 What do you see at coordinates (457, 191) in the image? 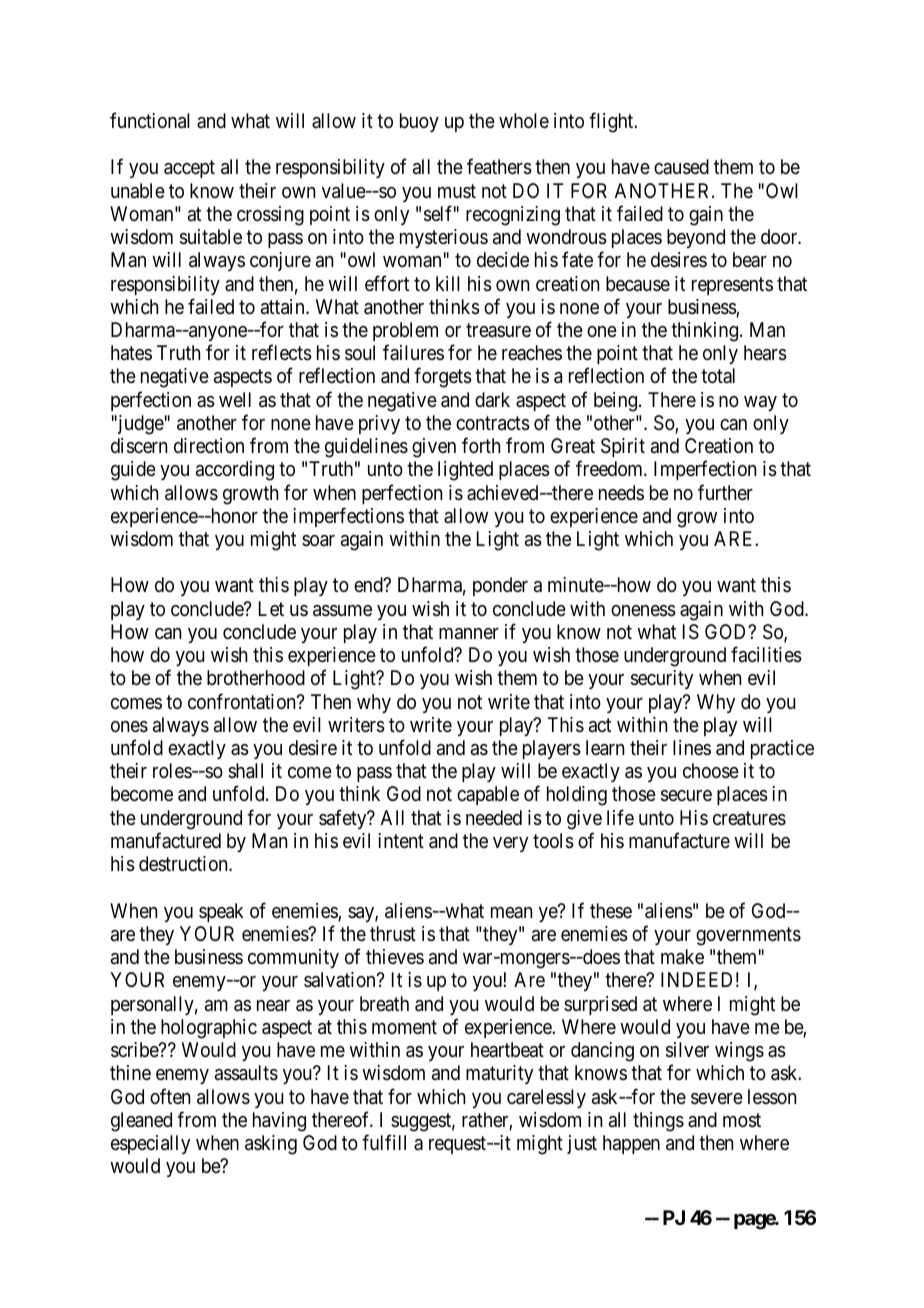
I see `must` at bounding box center [457, 191].
